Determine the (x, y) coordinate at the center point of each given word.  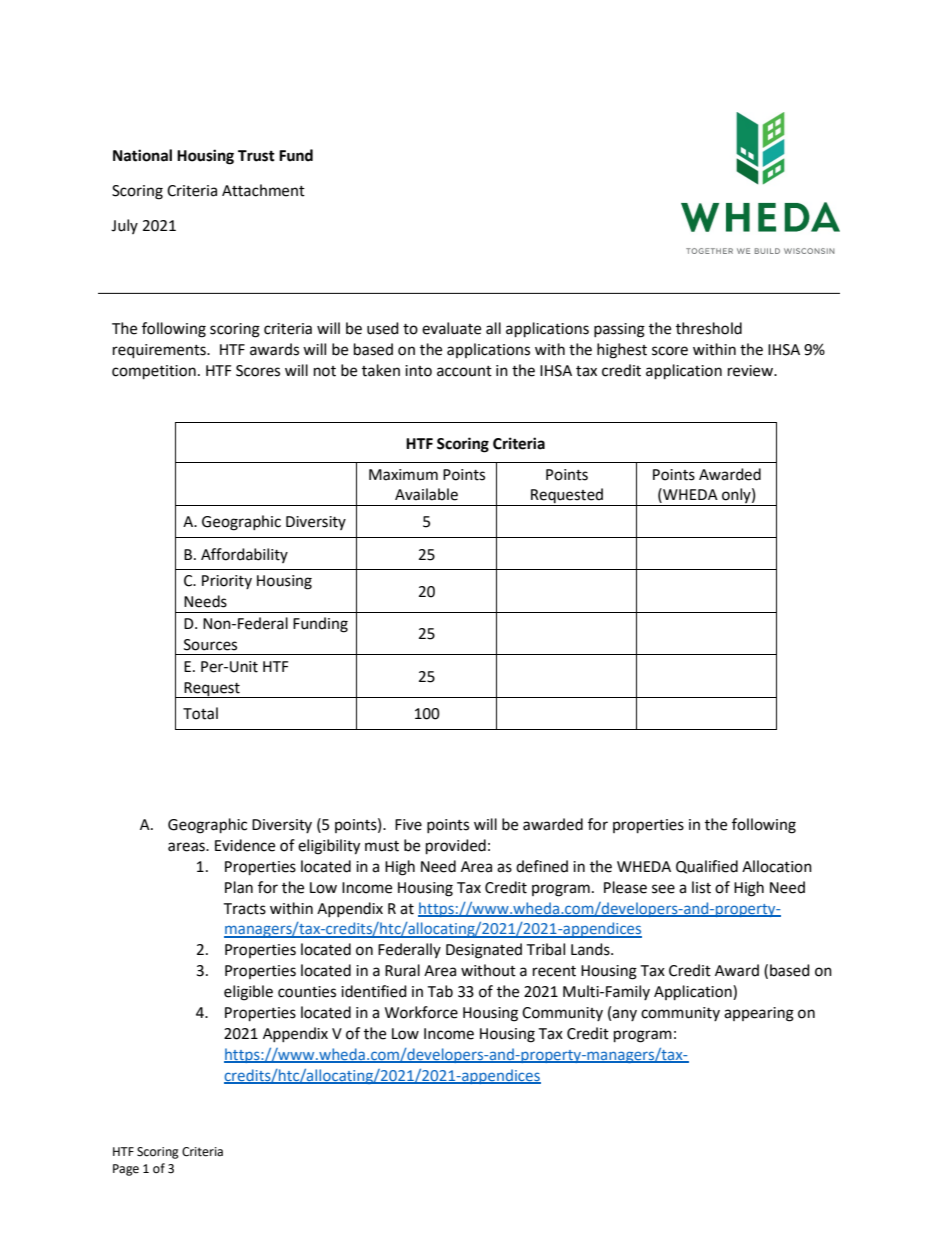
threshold (709, 328)
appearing (759, 1014)
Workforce (421, 1012)
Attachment (263, 190)
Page (126, 1170)
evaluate (451, 328)
